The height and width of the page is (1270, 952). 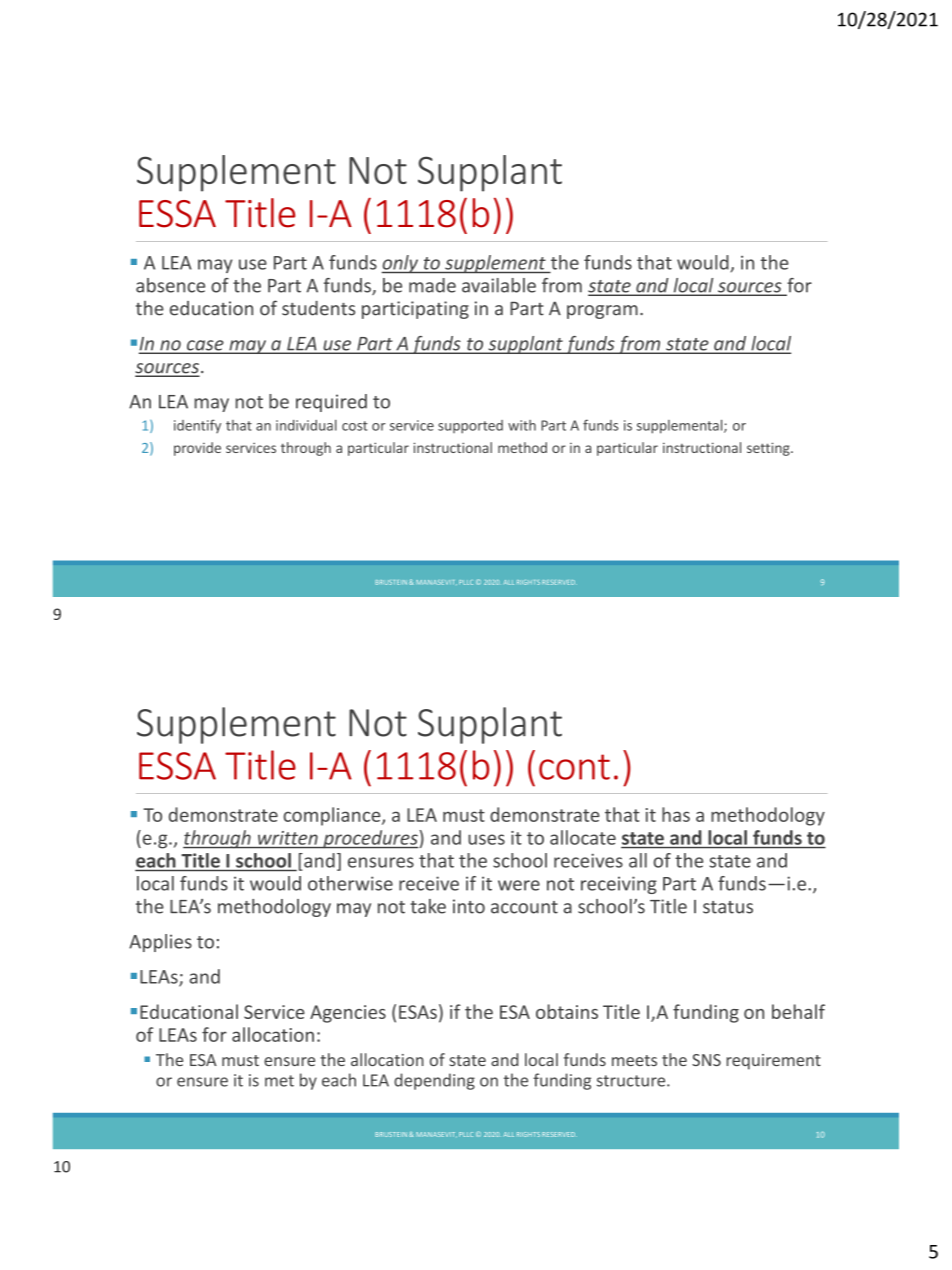 What do you see at coordinates (434, 1081) in the page?
I see `depending` at bounding box center [434, 1081].
